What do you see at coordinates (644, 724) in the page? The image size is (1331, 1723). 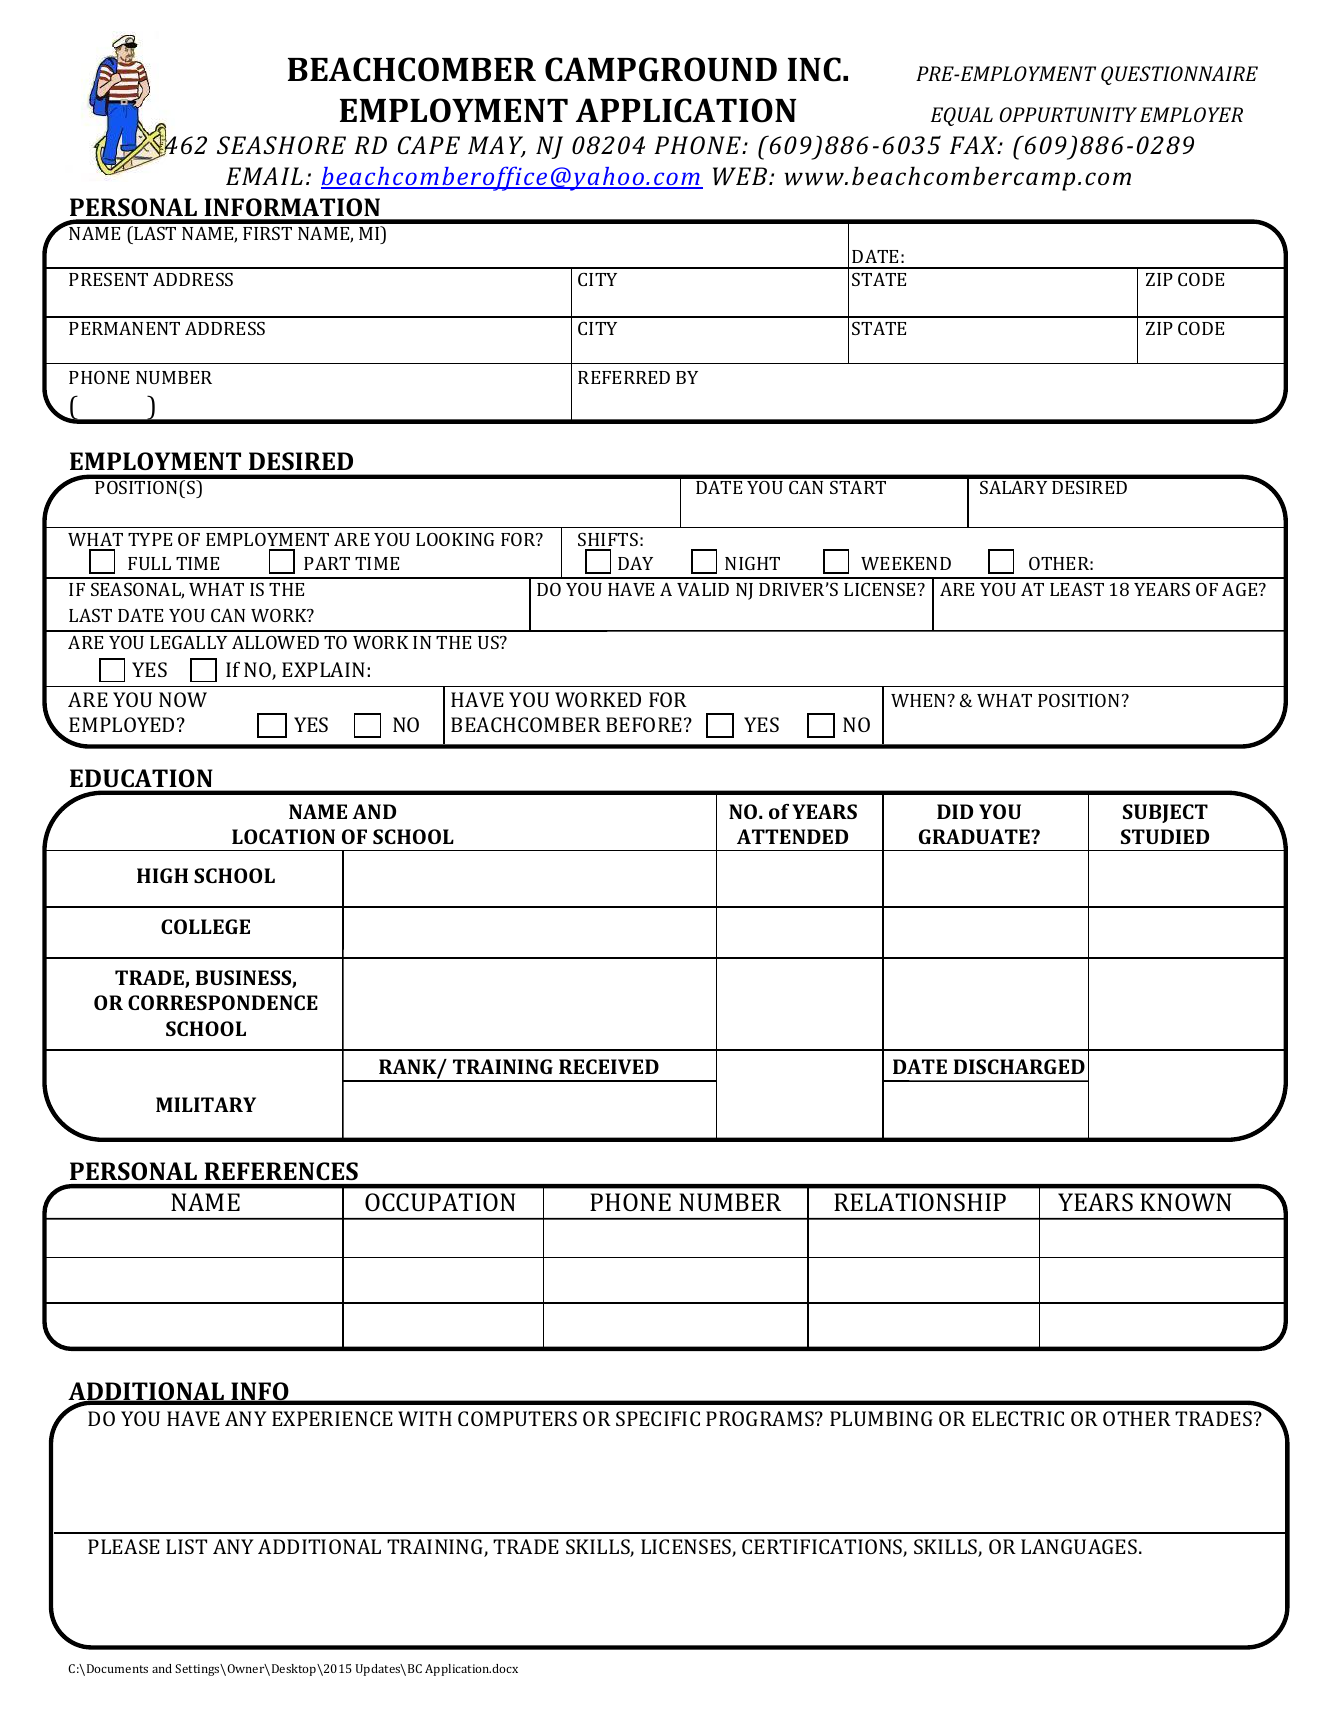 I see `BEFORE` at bounding box center [644, 724].
